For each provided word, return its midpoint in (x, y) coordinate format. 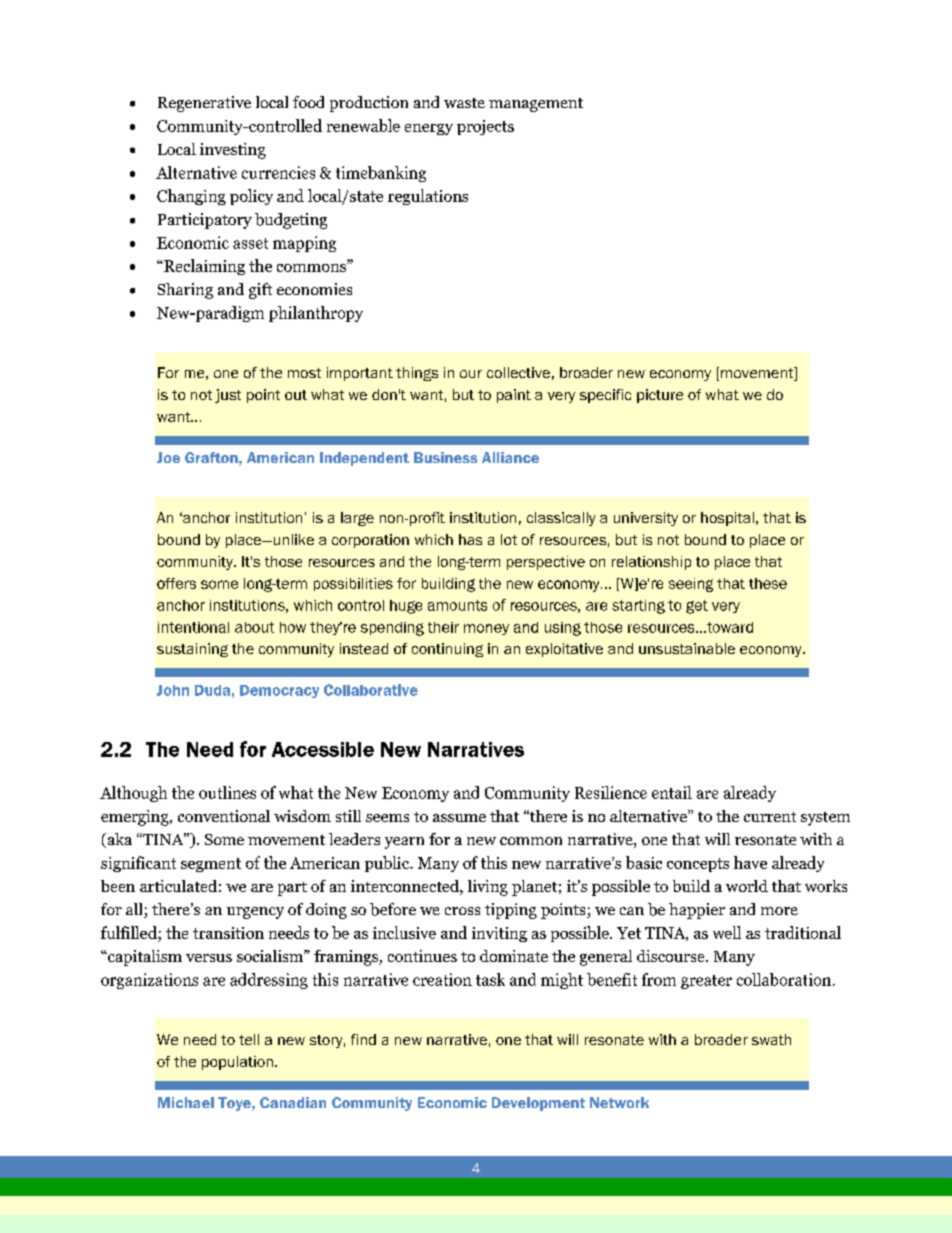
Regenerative (204, 104)
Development (538, 1104)
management (536, 105)
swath (771, 1039)
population (237, 1063)
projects (485, 127)
